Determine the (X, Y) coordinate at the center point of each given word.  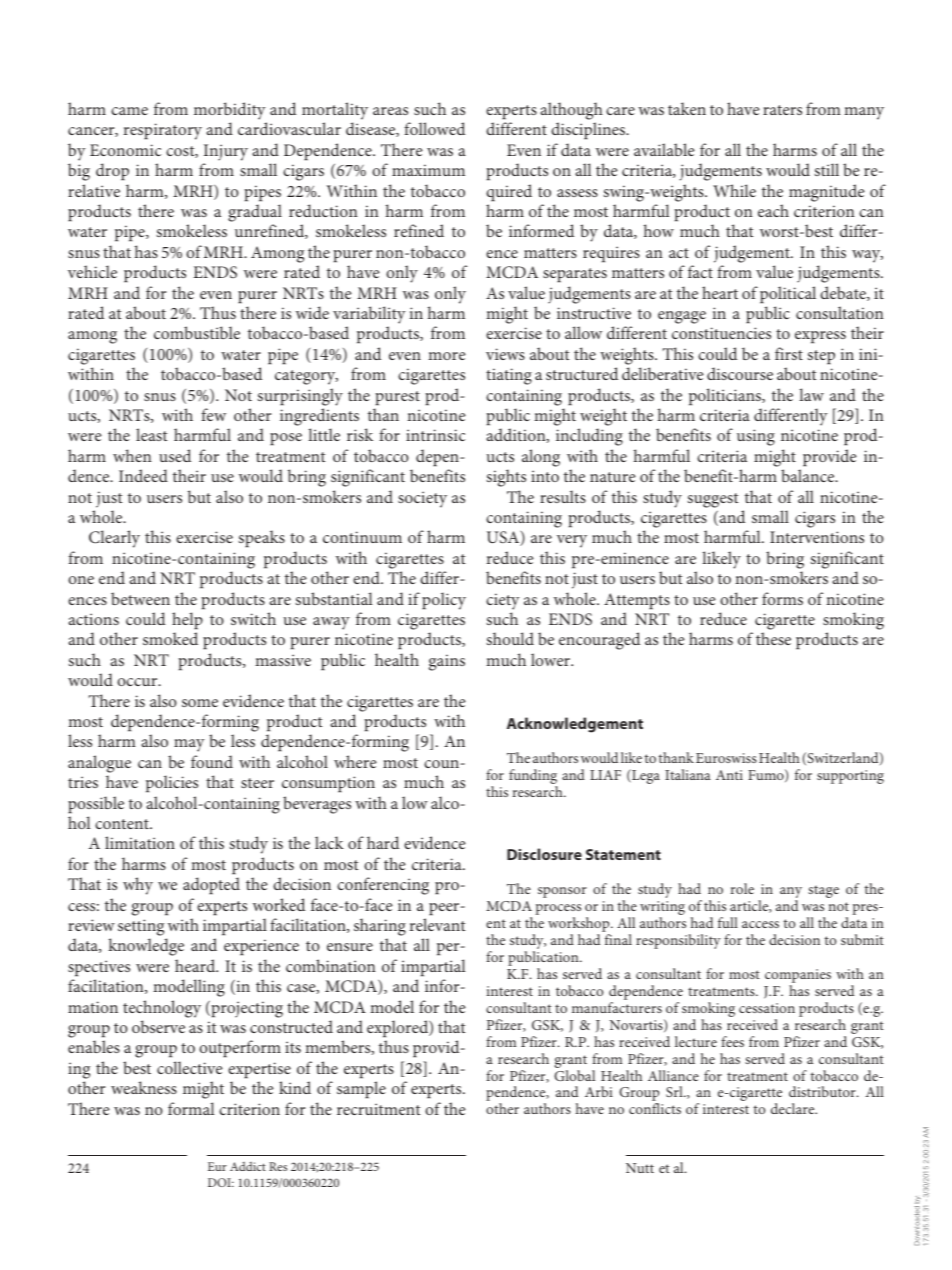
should (510, 638)
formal (191, 1108)
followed (434, 128)
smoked (170, 638)
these (773, 638)
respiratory (163, 131)
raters (782, 110)
